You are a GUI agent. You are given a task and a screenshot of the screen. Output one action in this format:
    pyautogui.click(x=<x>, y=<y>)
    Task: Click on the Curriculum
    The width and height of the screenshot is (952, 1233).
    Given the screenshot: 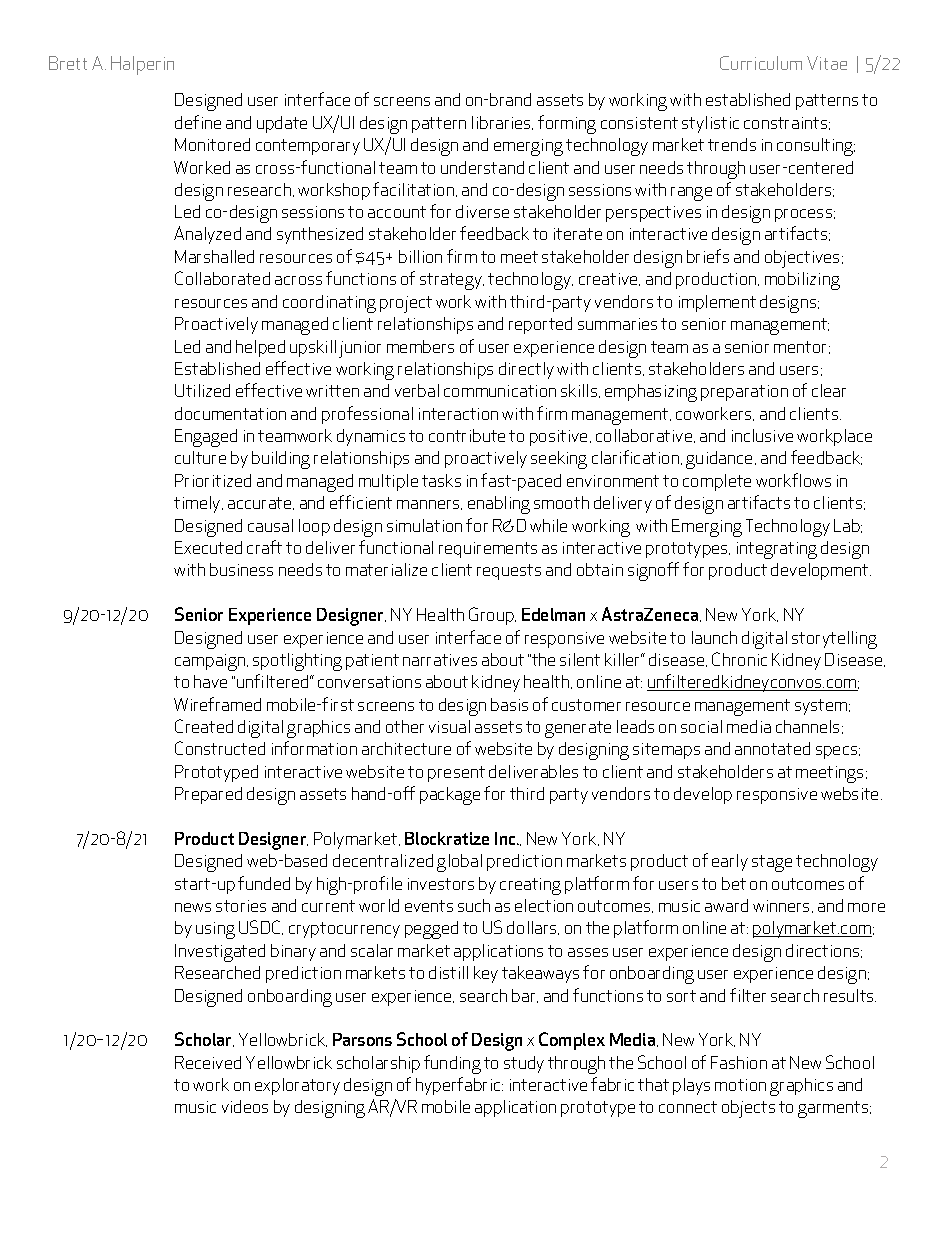 What is the action you would take?
    pyautogui.click(x=761, y=63)
